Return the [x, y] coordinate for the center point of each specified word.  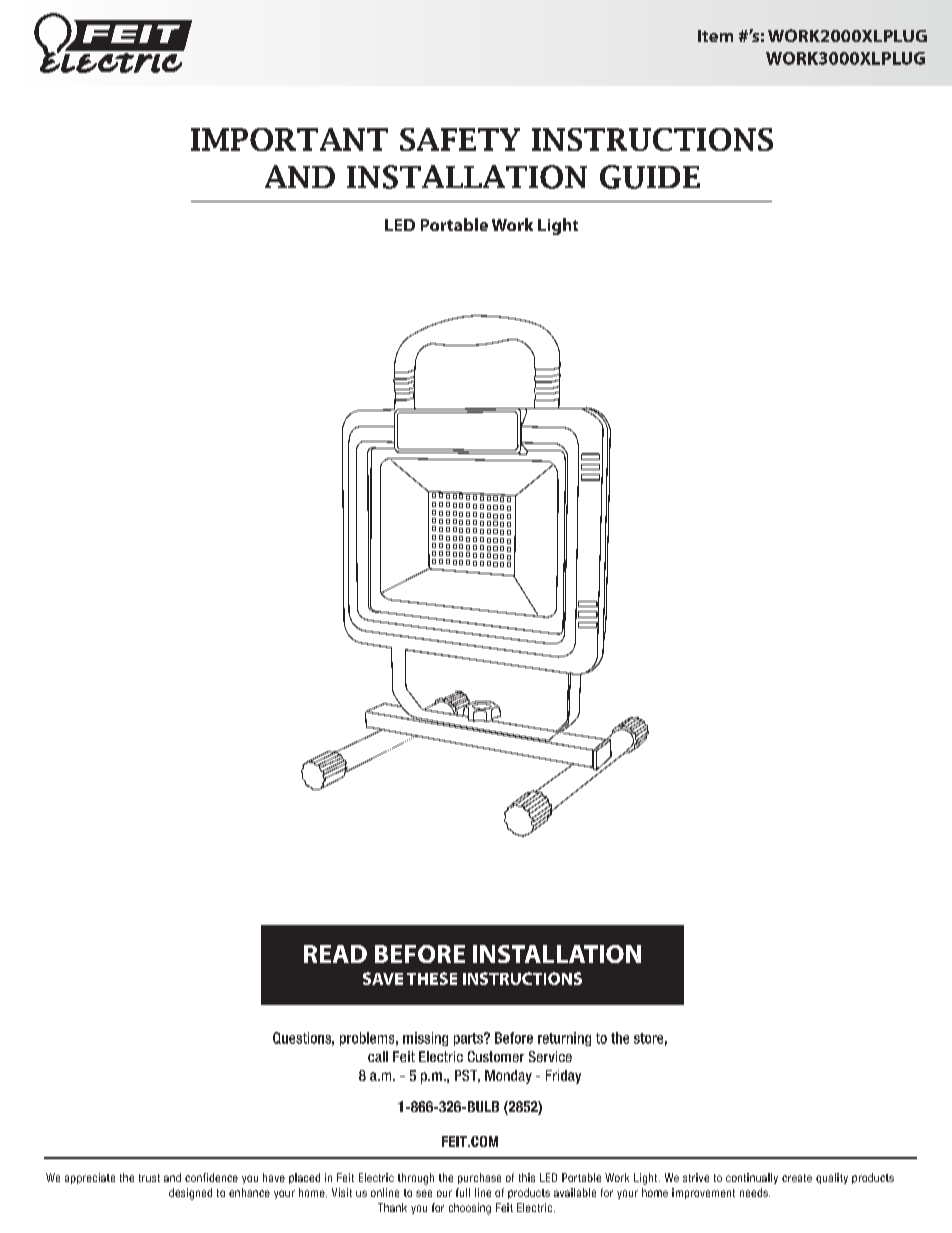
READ [335, 954]
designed [190, 1194]
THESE [432, 978]
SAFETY [460, 139]
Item [715, 36]
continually [752, 1178]
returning [564, 1039]
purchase [479, 1178]
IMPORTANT [289, 139]
